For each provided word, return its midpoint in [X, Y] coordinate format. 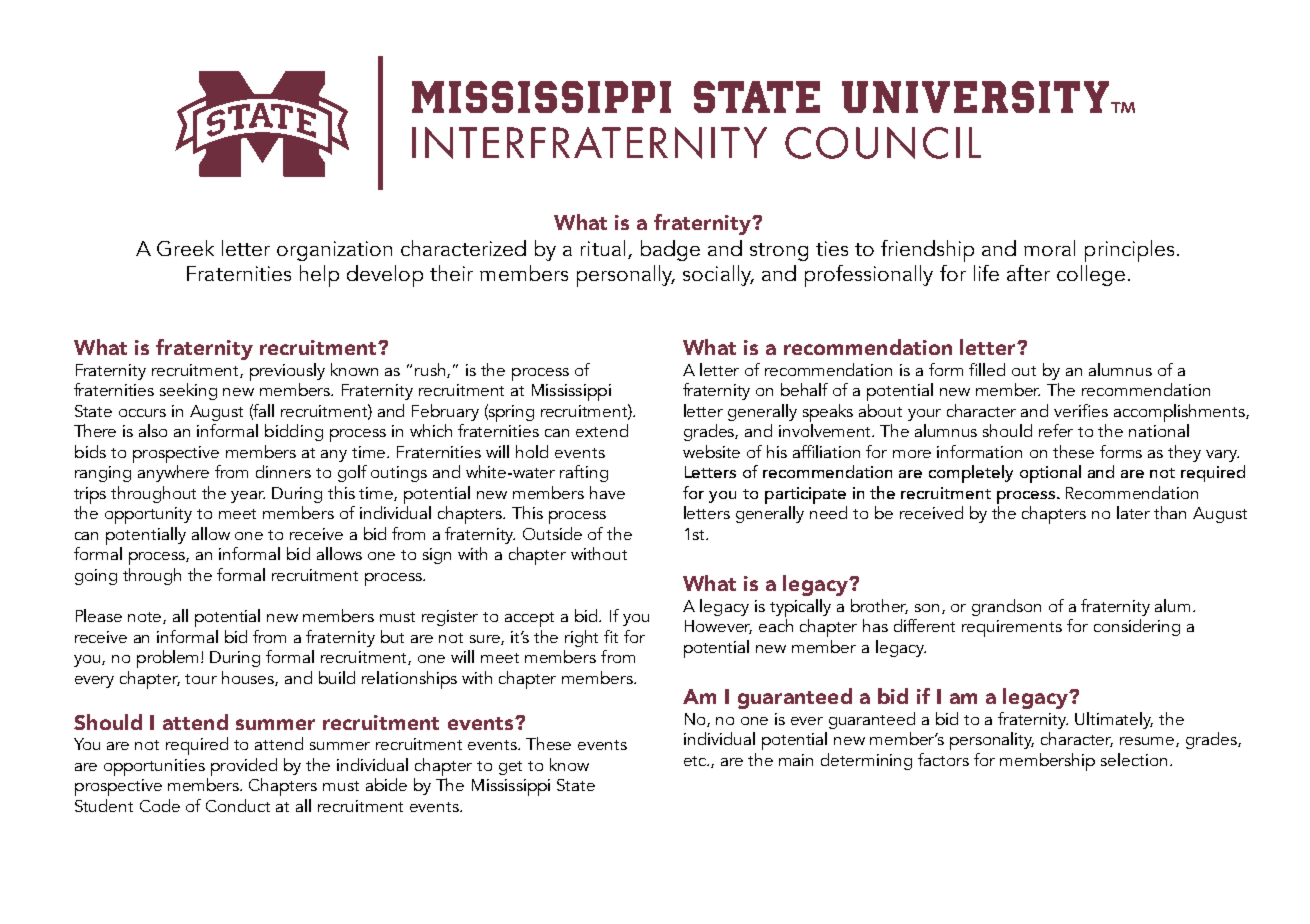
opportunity [148, 515]
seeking [188, 391]
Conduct [238, 805]
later [1133, 512]
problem [169, 659]
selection [1134, 759]
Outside [552, 533]
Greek [185, 248]
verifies [1081, 410]
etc [696, 761]
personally [626, 276]
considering [1137, 627]
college [1091, 275]
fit [611, 636]
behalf [804, 389]
